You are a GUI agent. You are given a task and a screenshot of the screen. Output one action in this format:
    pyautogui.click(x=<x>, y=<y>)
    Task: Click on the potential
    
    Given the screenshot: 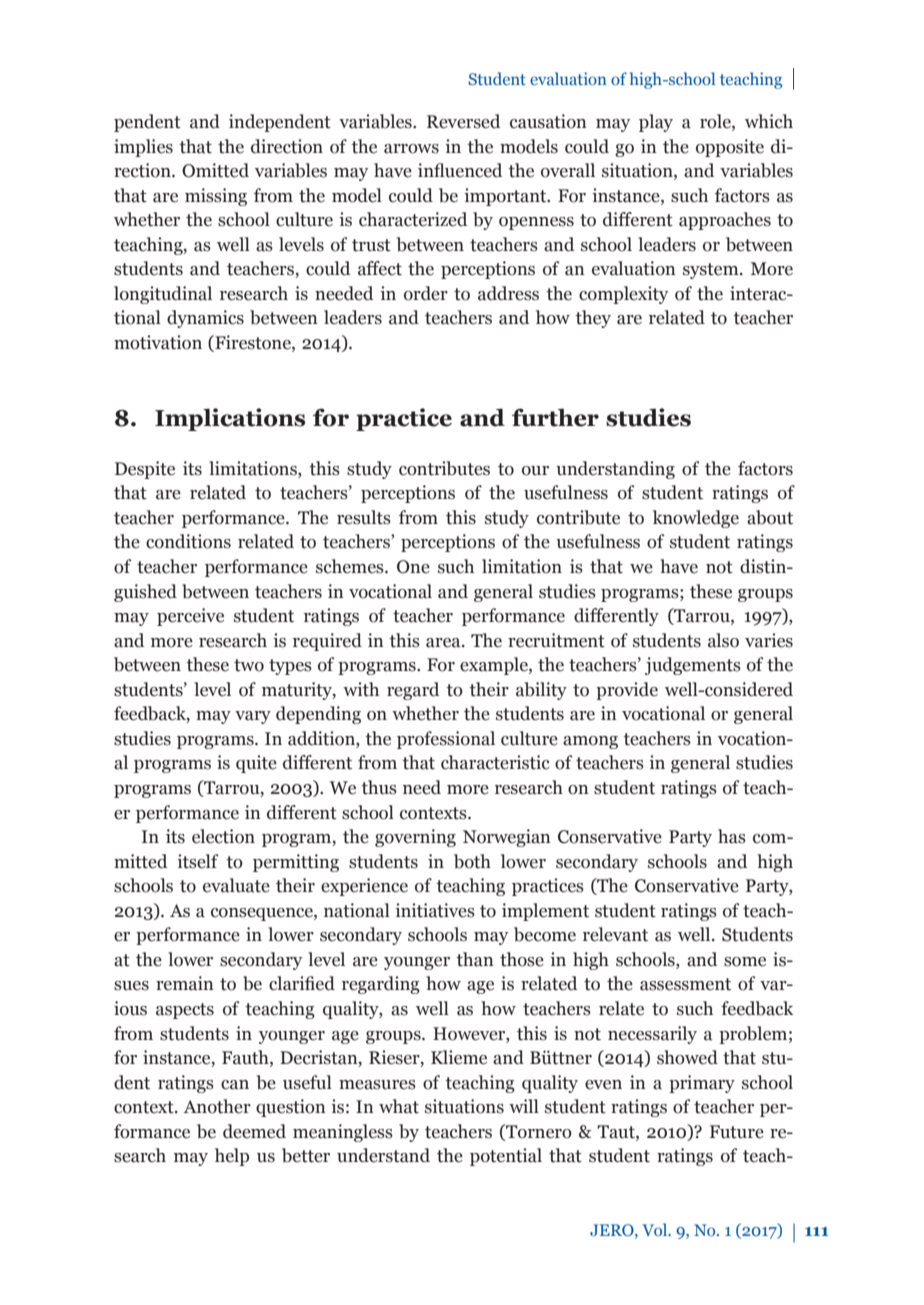 What is the action you would take?
    pyautogui.click(x=506, y=1157)
